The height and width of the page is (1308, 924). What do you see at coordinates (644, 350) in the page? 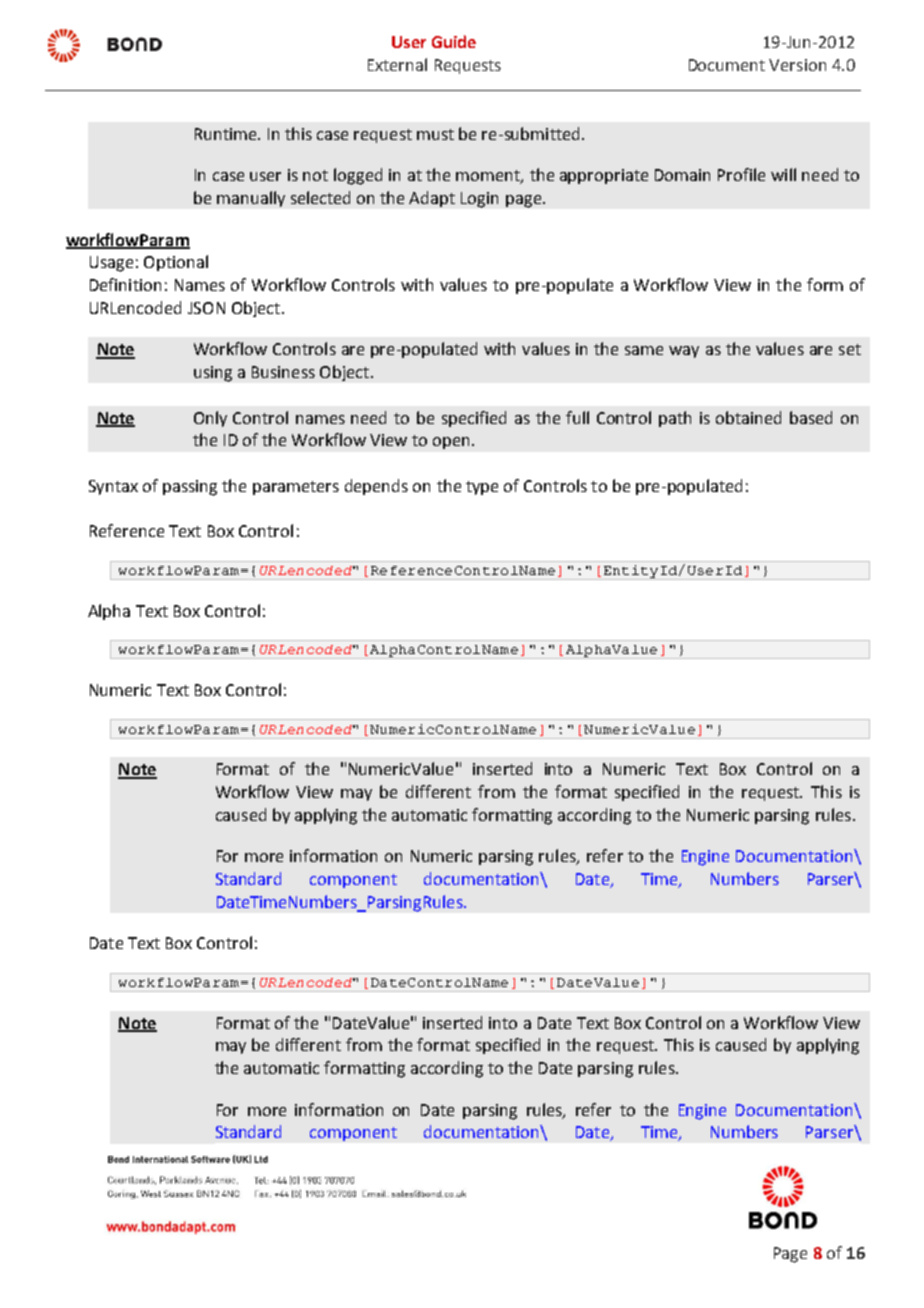
I see `same` at bounding box center [644, 350].
